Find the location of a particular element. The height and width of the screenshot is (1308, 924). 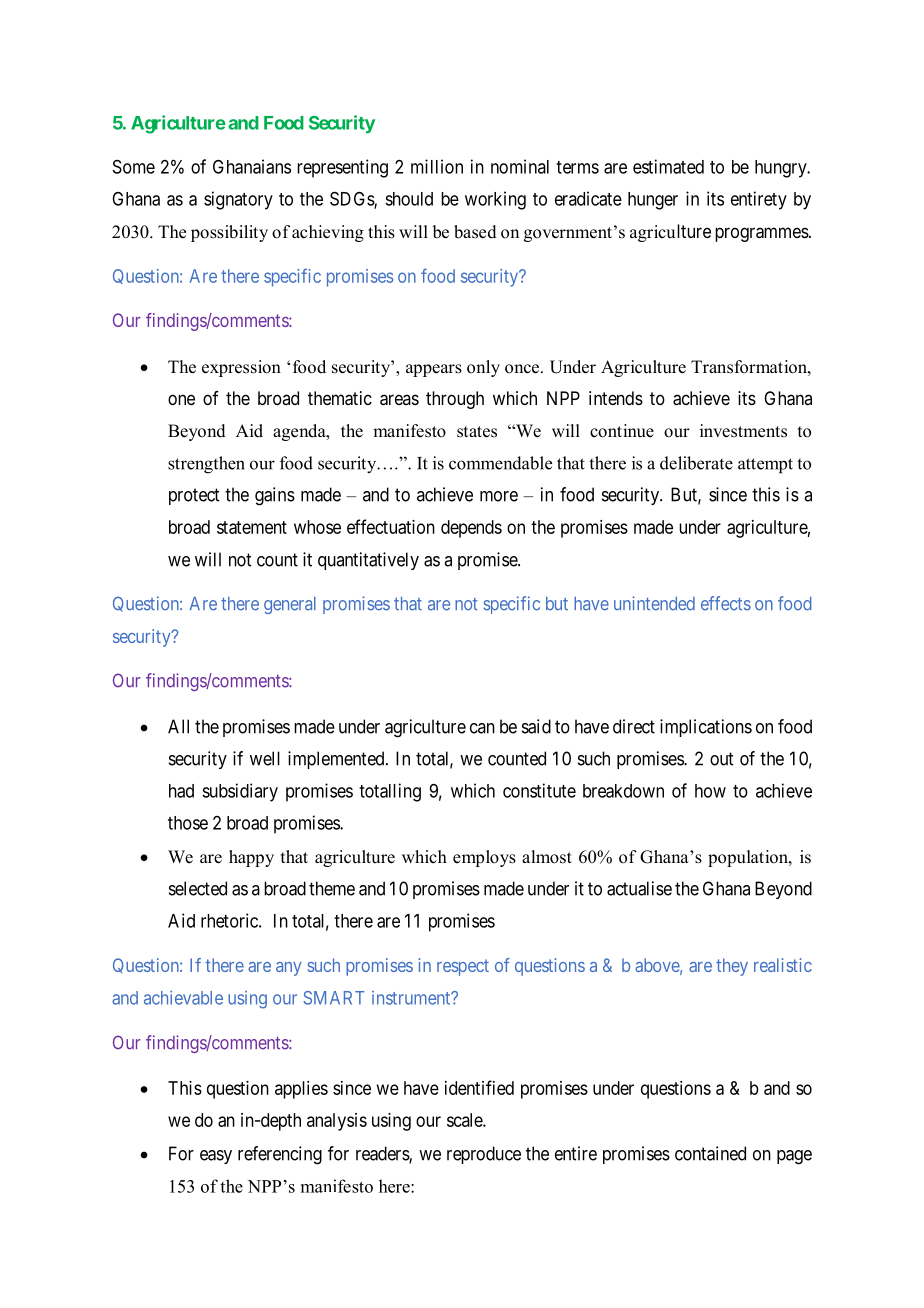

easy is located at coordinates (216, 1157).
